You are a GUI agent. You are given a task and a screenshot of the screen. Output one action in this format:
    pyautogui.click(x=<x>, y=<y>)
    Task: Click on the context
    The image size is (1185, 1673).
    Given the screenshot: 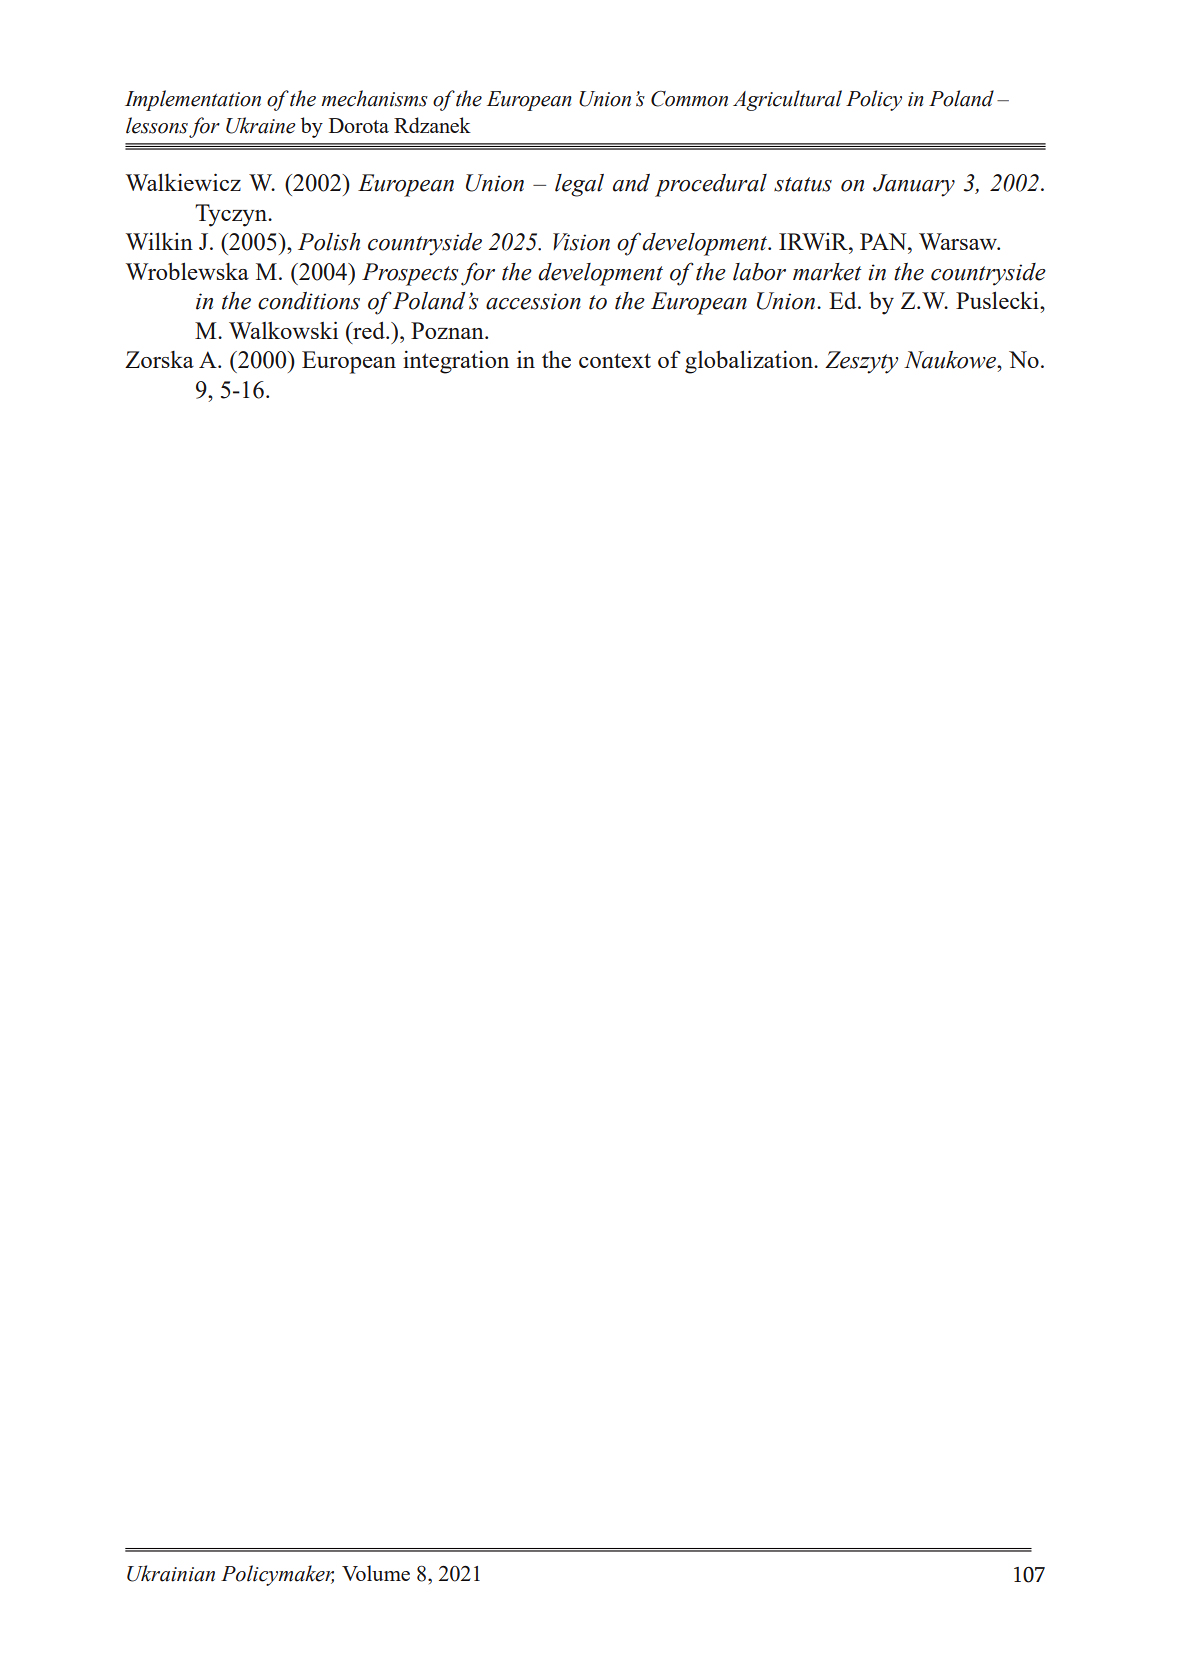 What is the action you would take?
    pyautogui.click(x=615, y=360)
